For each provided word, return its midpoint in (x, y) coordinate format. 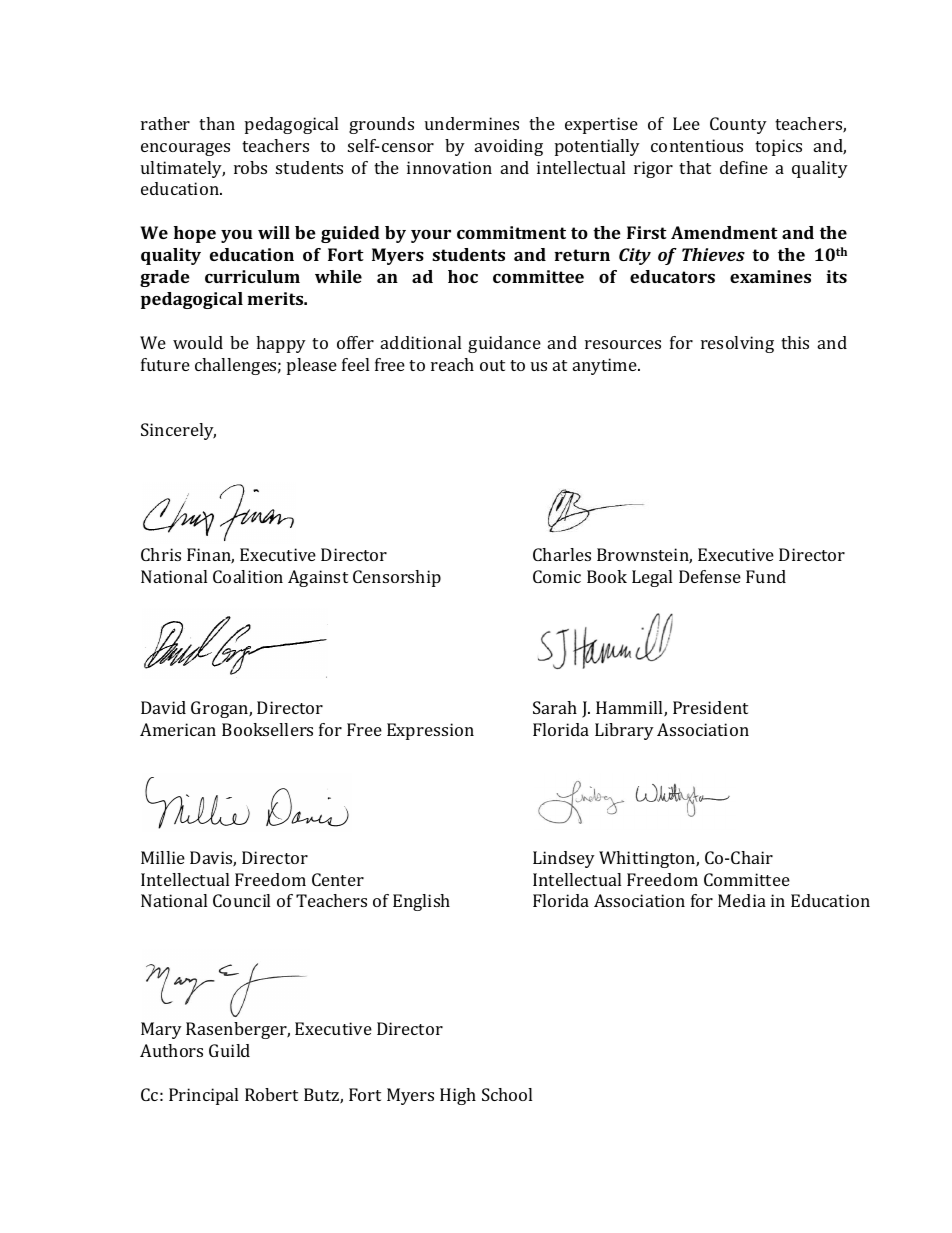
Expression (430, 731)
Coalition (248, 576)
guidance (504, 344)
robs (250, 167)
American (178, 729)
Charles (562, 554)
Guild (229, 1050)
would (198, 342)
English (421, 902)
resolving (737, 344)
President (710, 707)
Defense (710, 576)
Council (241, 900)
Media (742, 900)
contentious (697, 145)
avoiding (509, 147)
